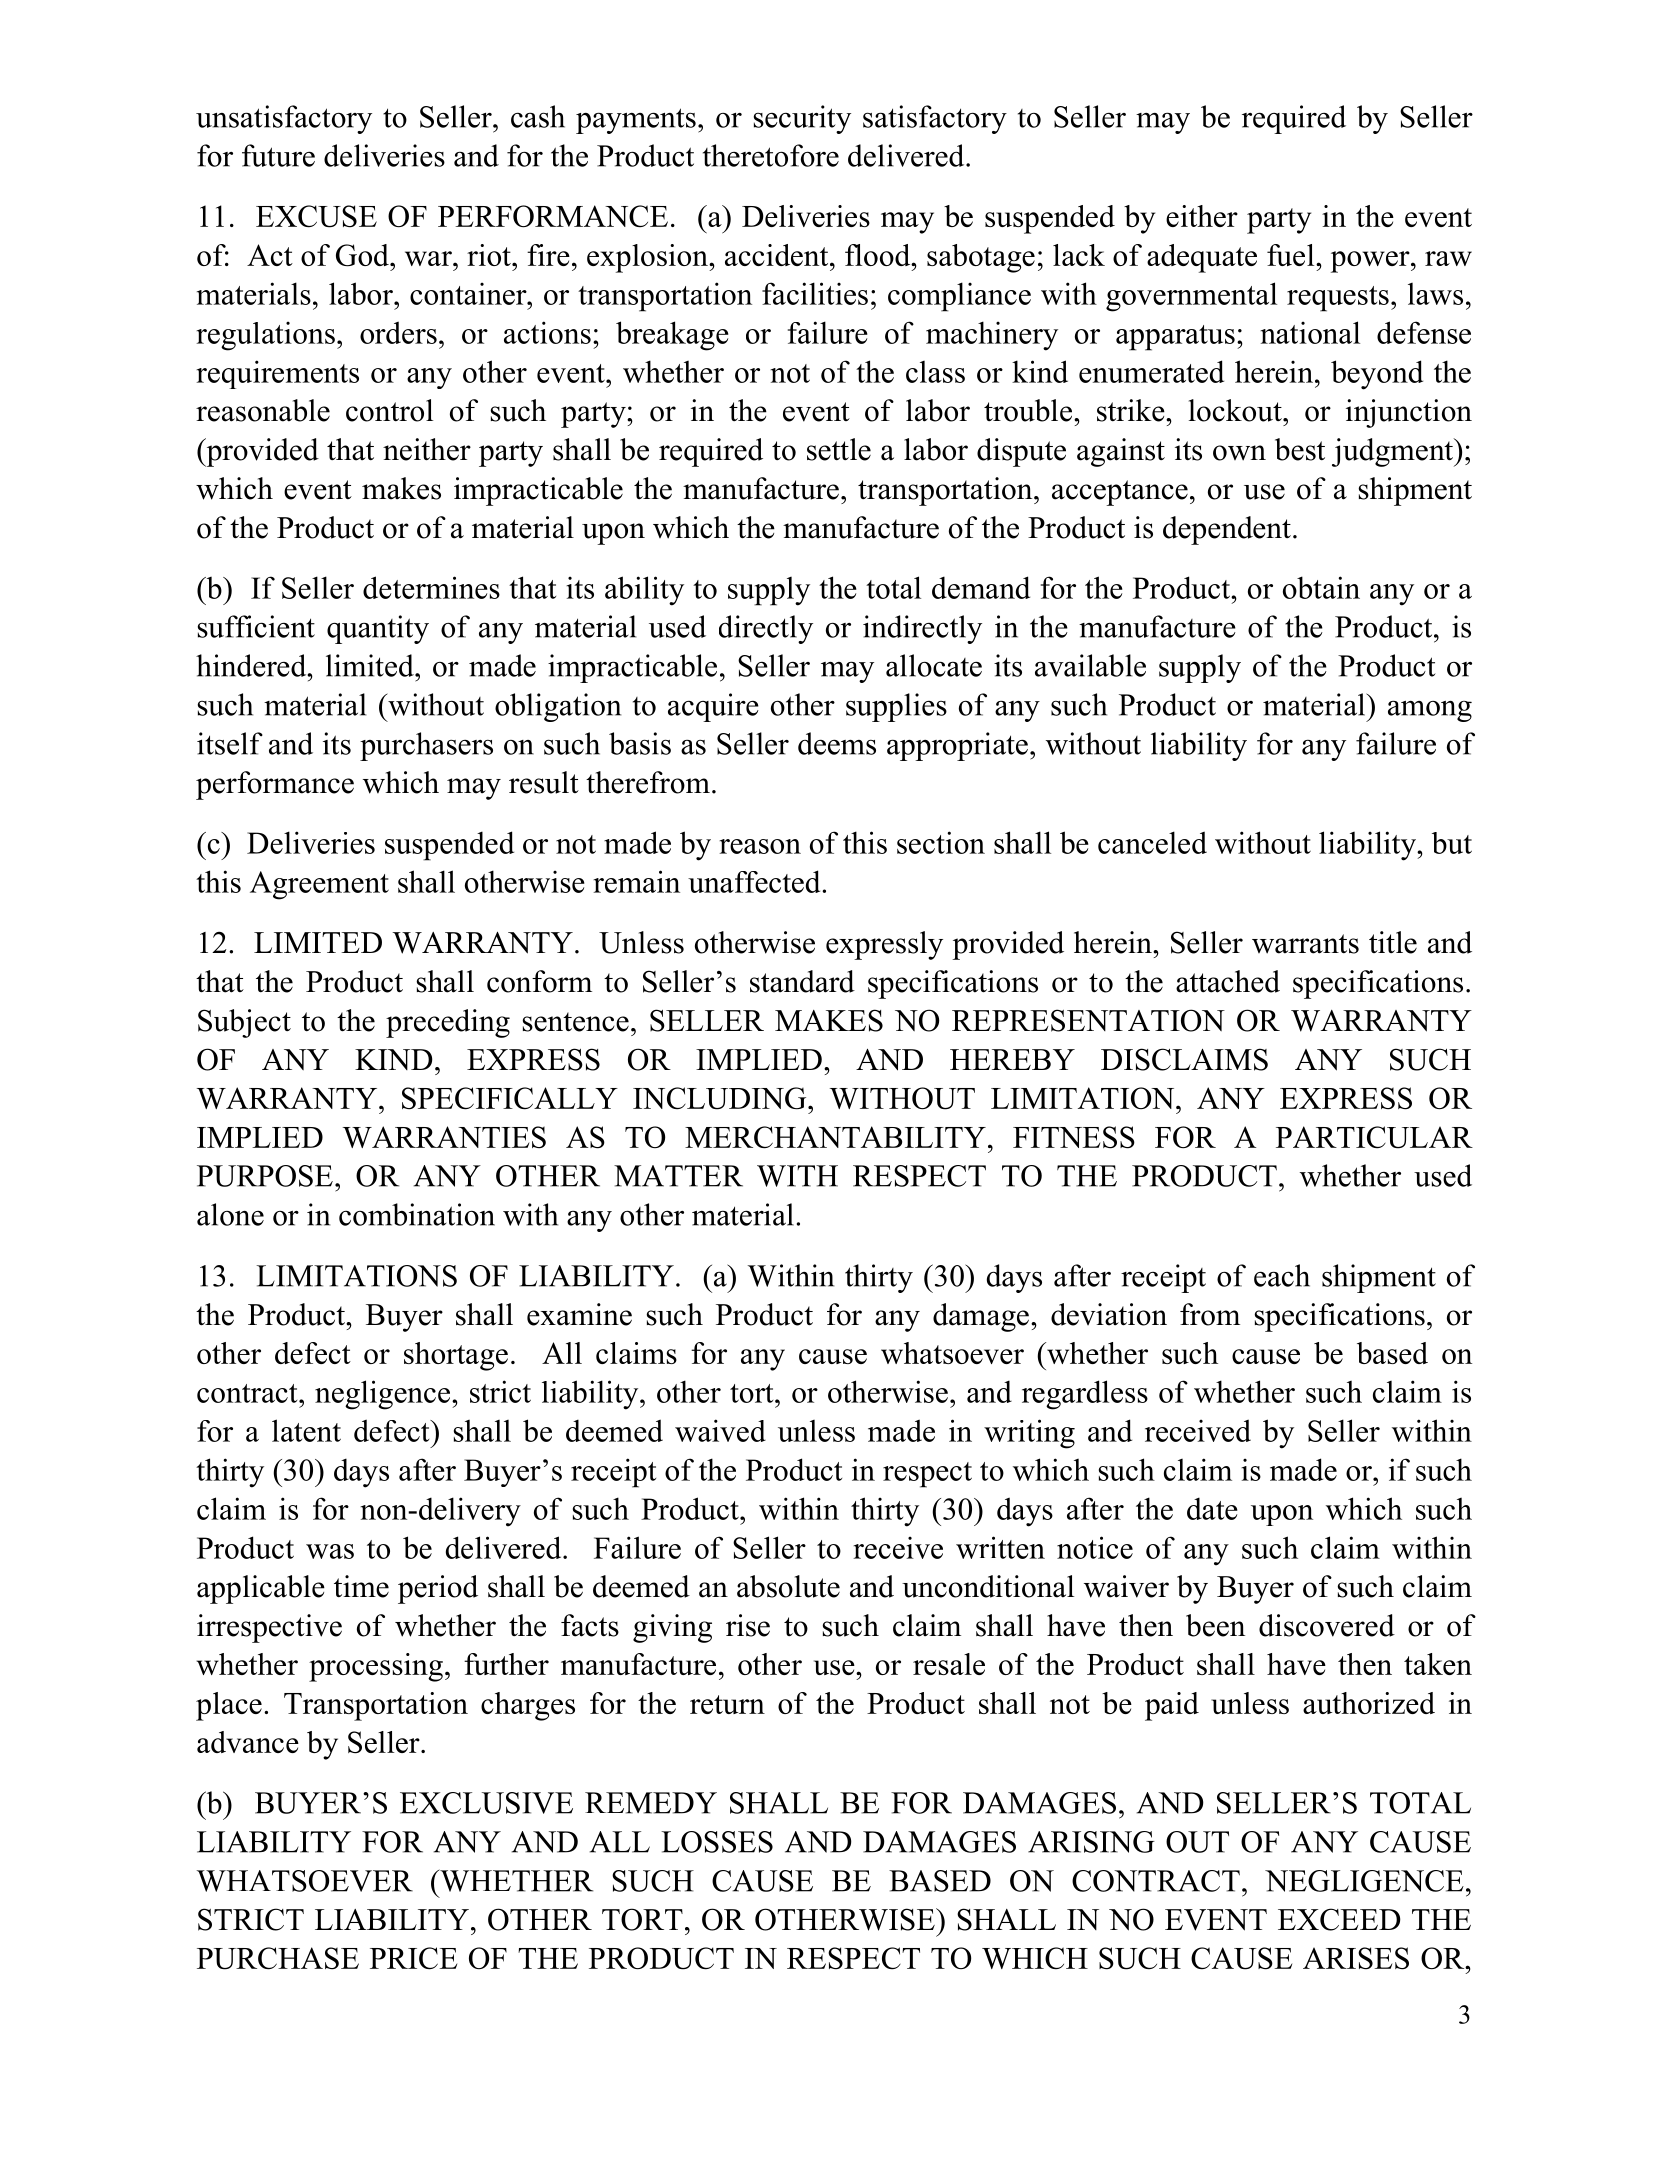 This screenshot has width=1668, height=2159. I want to click on standard, so click(802, 981).
